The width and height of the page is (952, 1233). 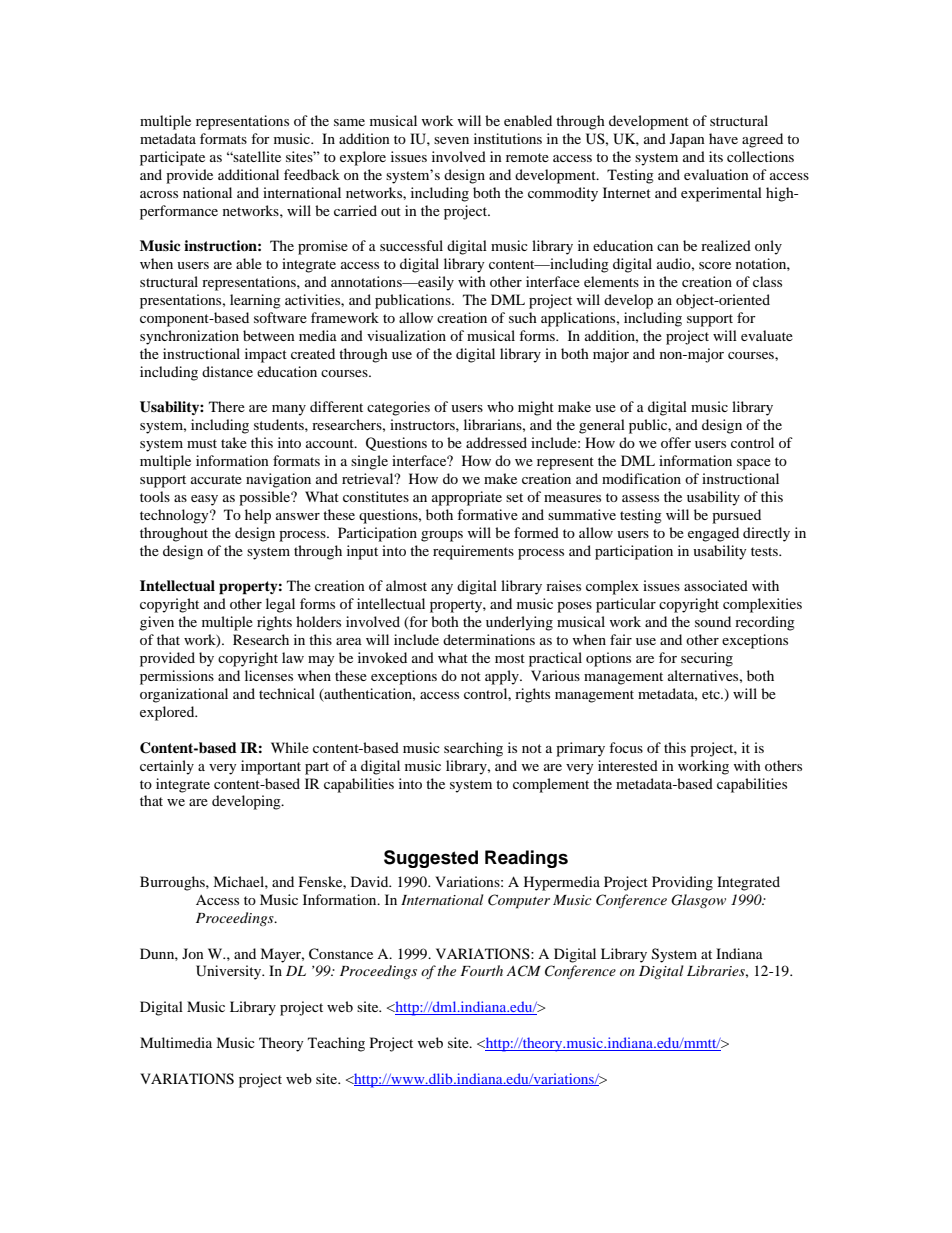 I want to click on Japan, so click(x=687, y=140).
